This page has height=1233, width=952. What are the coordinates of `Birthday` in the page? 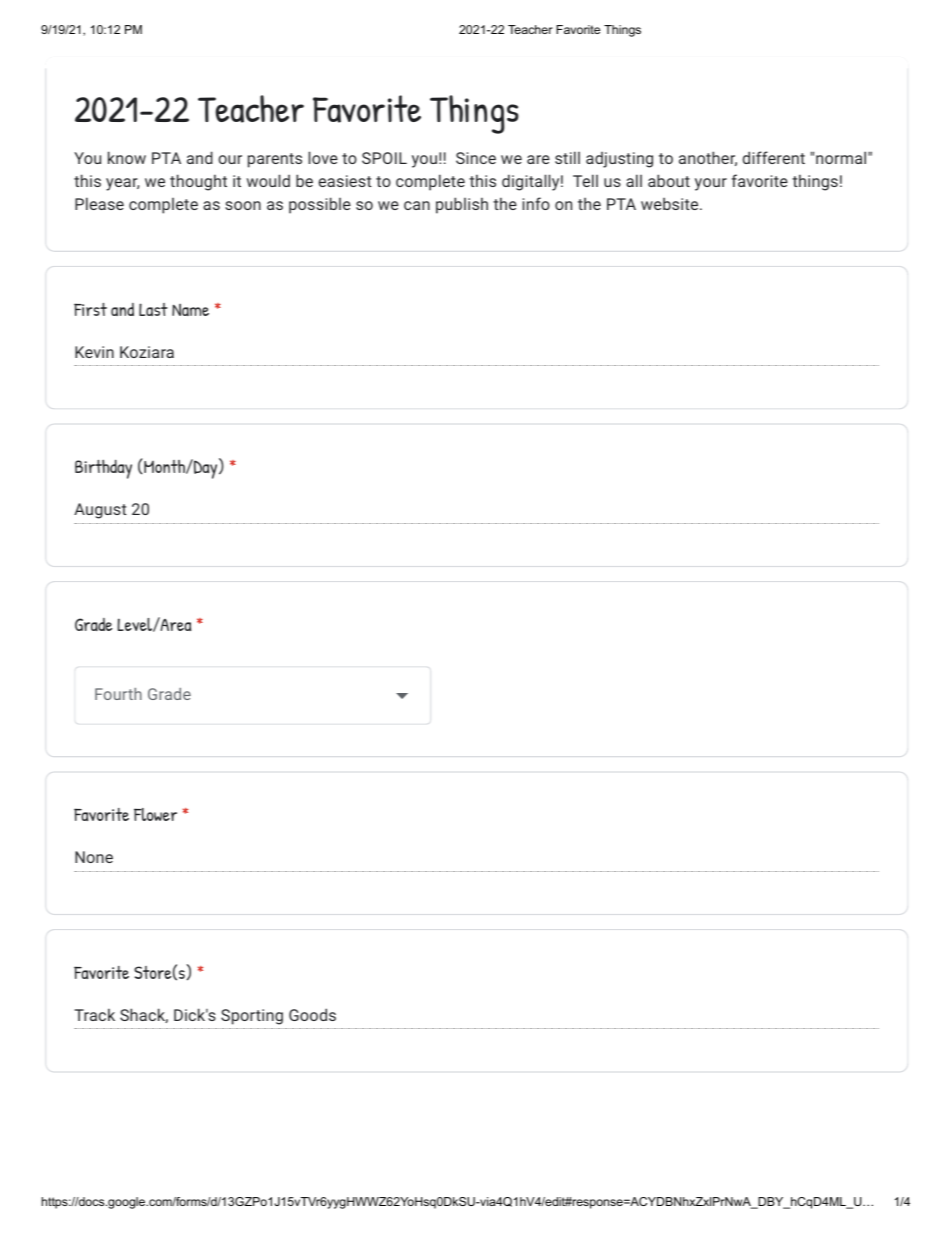 It's located at (103, 469).
